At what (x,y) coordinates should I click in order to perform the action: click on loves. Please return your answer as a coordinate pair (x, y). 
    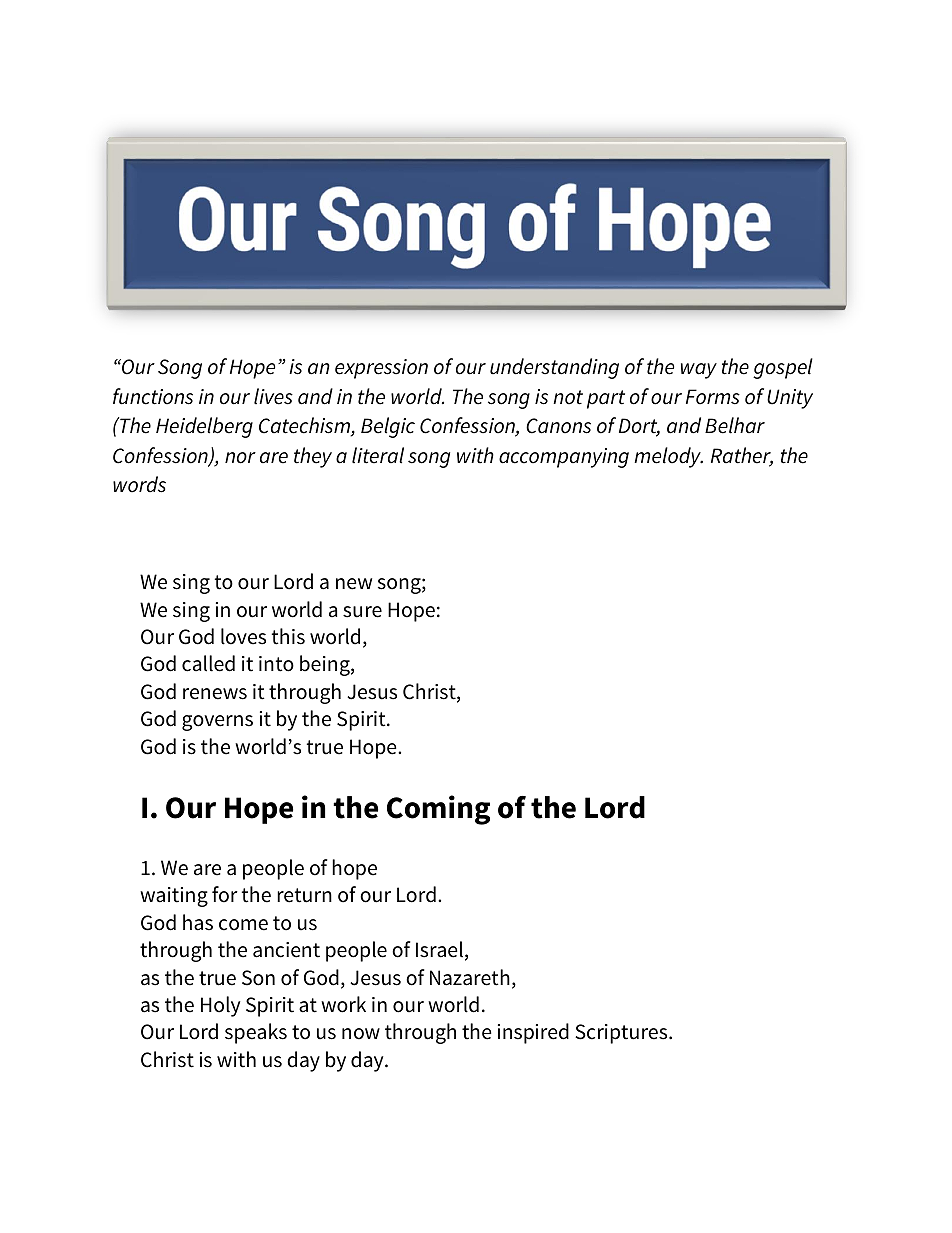
    Looking at the image, I should click on (243, 636).
